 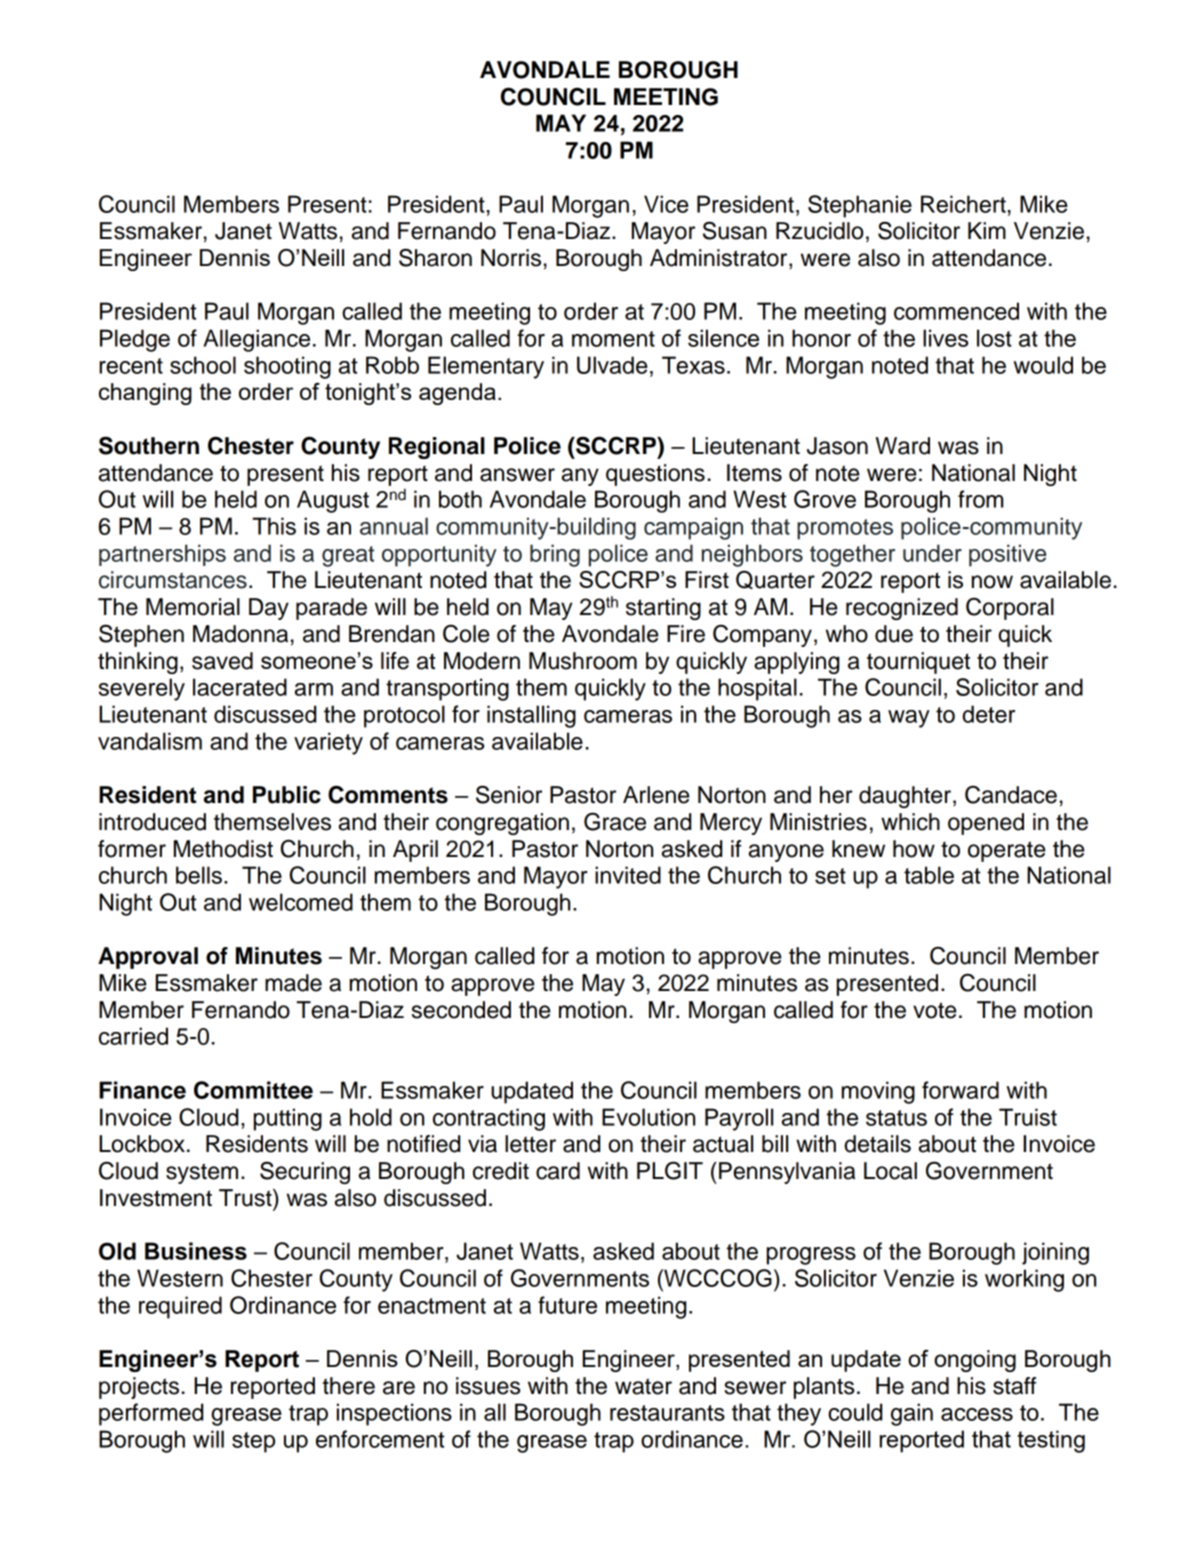 I want to click on Methodist, so click(x=223, y=849).
